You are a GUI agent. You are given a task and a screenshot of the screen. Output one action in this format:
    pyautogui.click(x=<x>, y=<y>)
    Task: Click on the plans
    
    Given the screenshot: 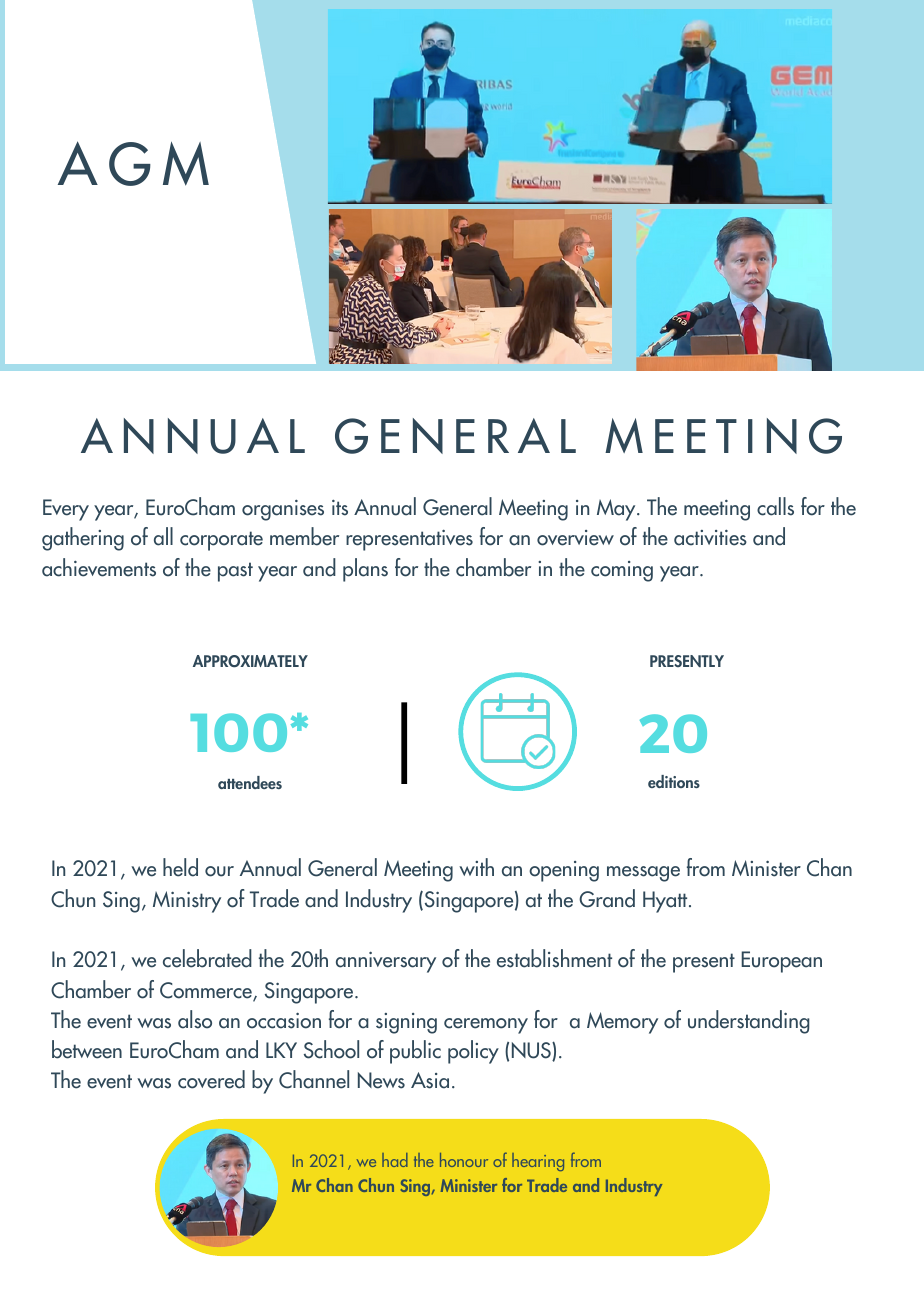 What is the action you would take?
    pyautogui.click(x=365, y=570)
